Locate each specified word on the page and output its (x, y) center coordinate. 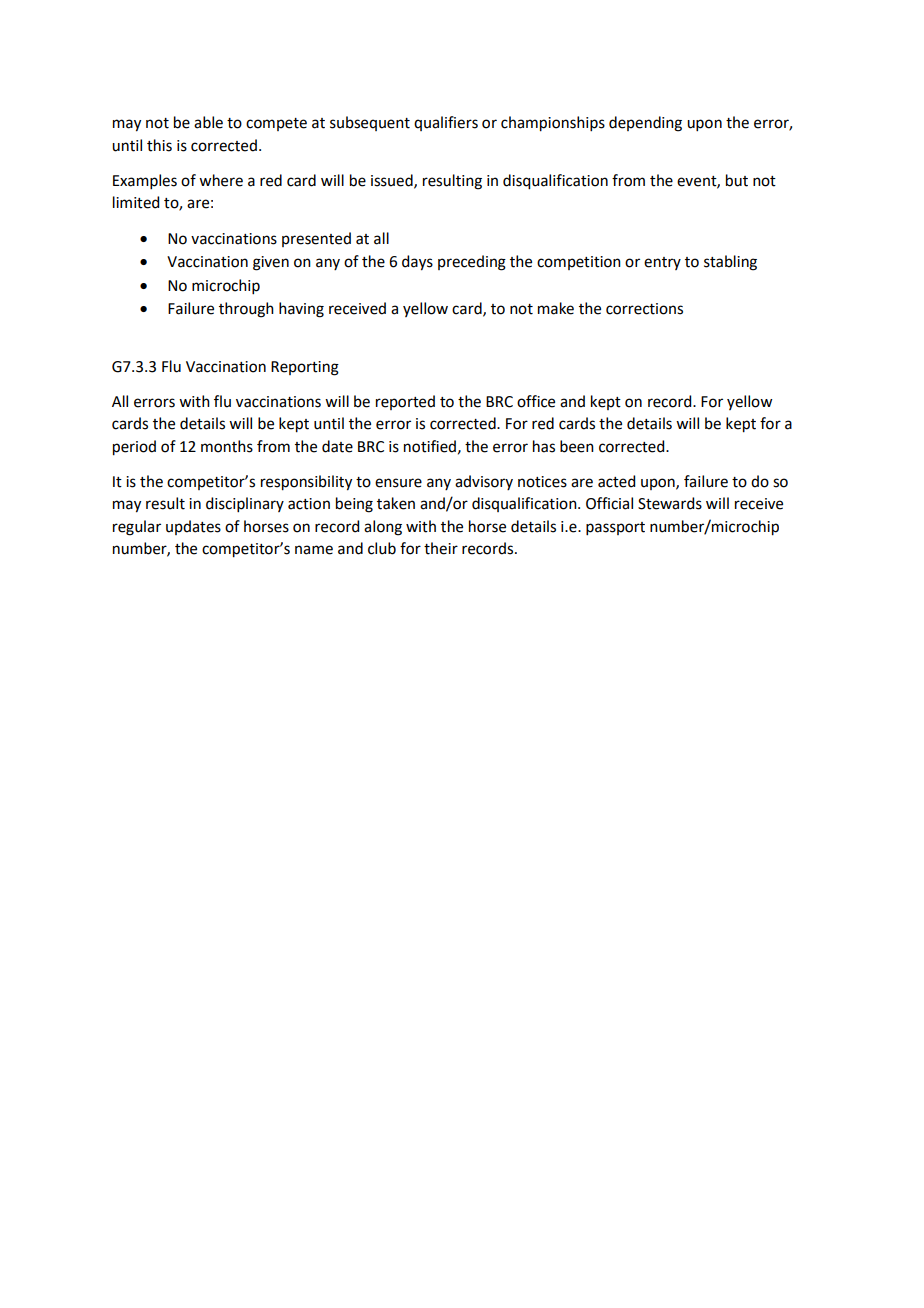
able (208, 122)
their (441, 548)
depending (645, 124)
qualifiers (446, 123)
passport (615, 528)
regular (137, 528)
